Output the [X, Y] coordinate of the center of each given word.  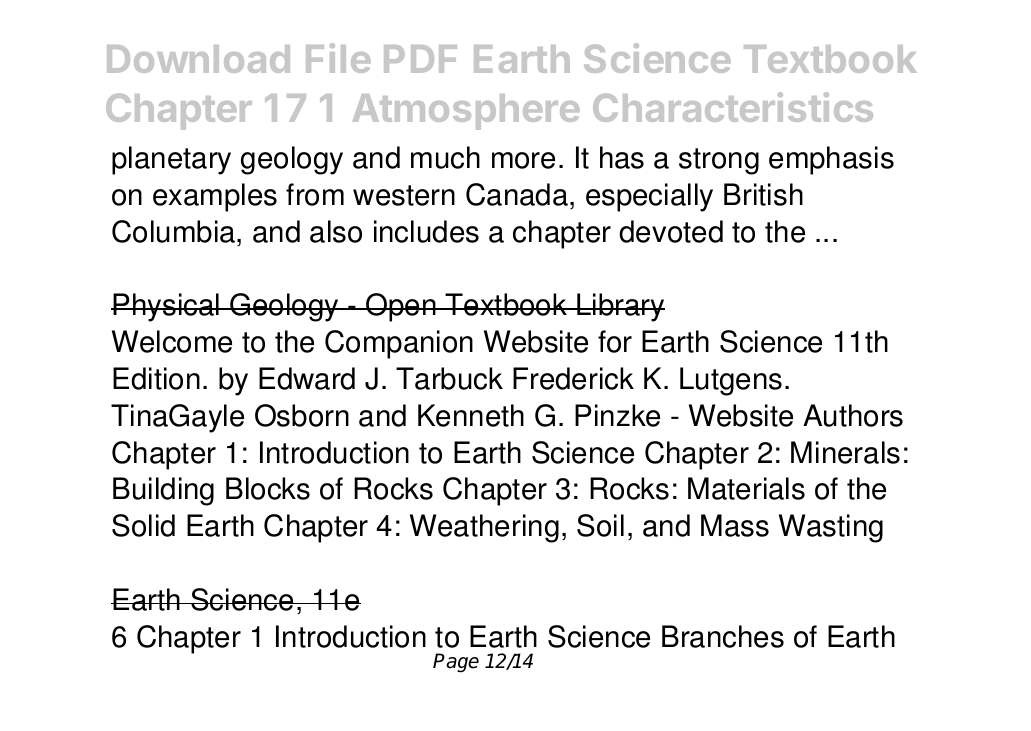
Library [620, 307]
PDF [420, 59]
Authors [853, 415]
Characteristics [733, 107]
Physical [167, 307]
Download [198, 59]
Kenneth [471, 415]
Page [456, 663]
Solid [143, 525]
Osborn [302, 415]
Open [401, 307]
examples [215, 197]
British [763, 194]
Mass [735, 525]
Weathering [484, 528]
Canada [517, 194]
